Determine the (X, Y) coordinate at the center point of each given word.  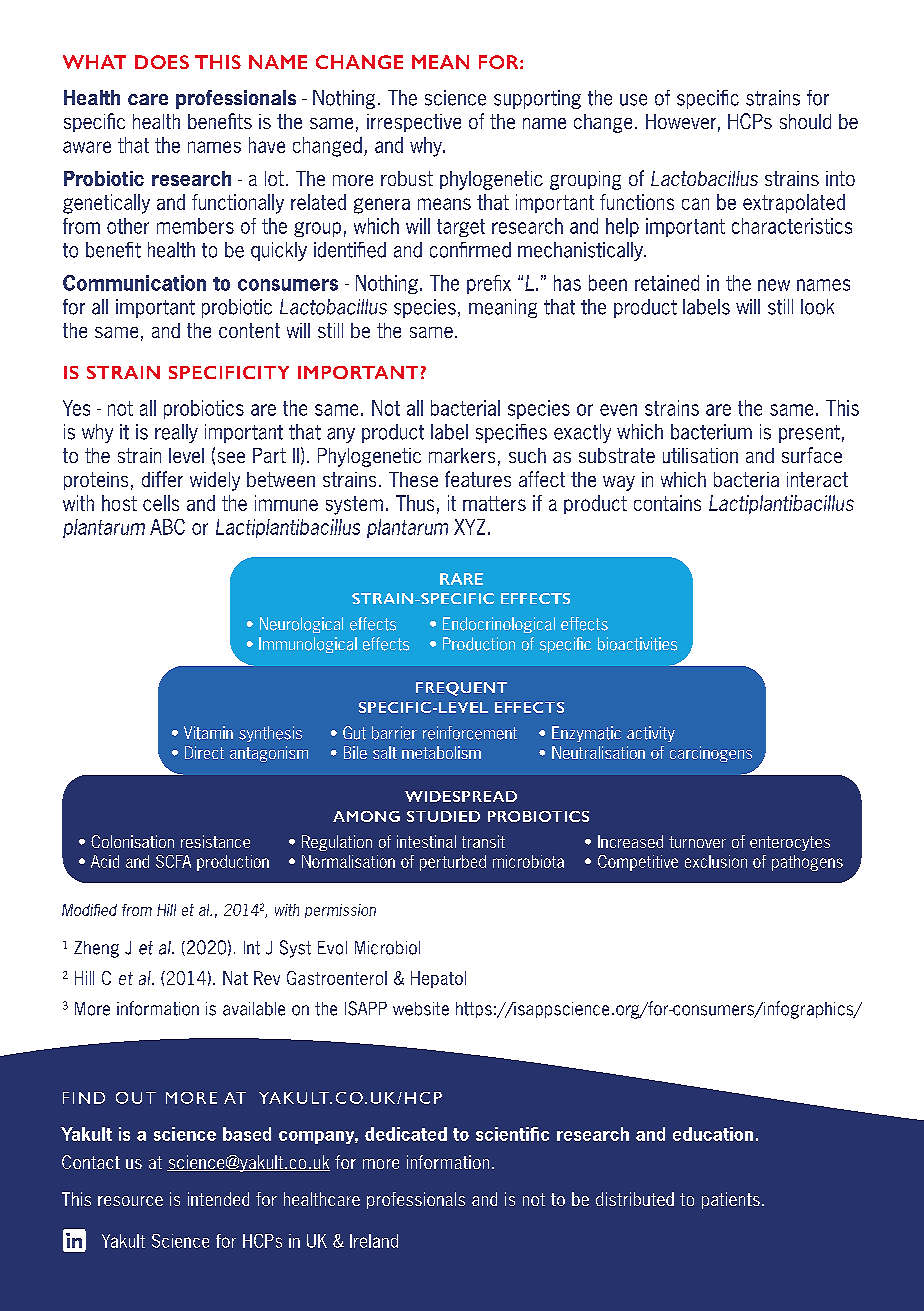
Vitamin (208, 733)
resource (130, 1201)
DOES (162, 62)
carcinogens (711, 754)
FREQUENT (461, 689)
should (805, 121)
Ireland (374, 1241)
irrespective (414, 123)
